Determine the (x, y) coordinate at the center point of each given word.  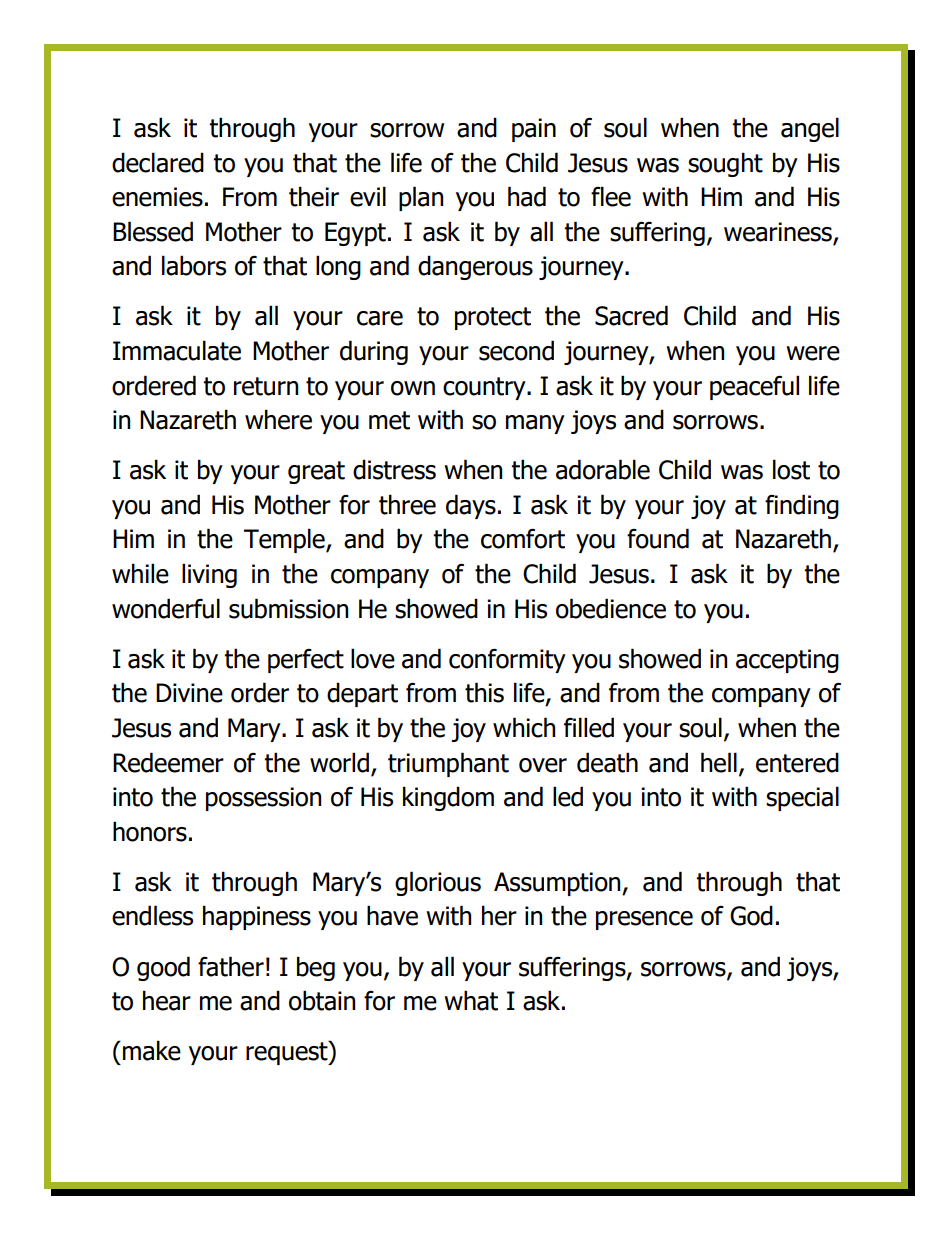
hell (719, 762)
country (485, 388)
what (471, 1000)
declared (158, 162)
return (266, 386)
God (751, 915)
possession (263, 799)
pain (534, 130)
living (209, 575)
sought (725, 164)
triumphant (448, 764)
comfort (523, 539)
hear (167, 1000)
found (658, 538)
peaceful (754, 387)
